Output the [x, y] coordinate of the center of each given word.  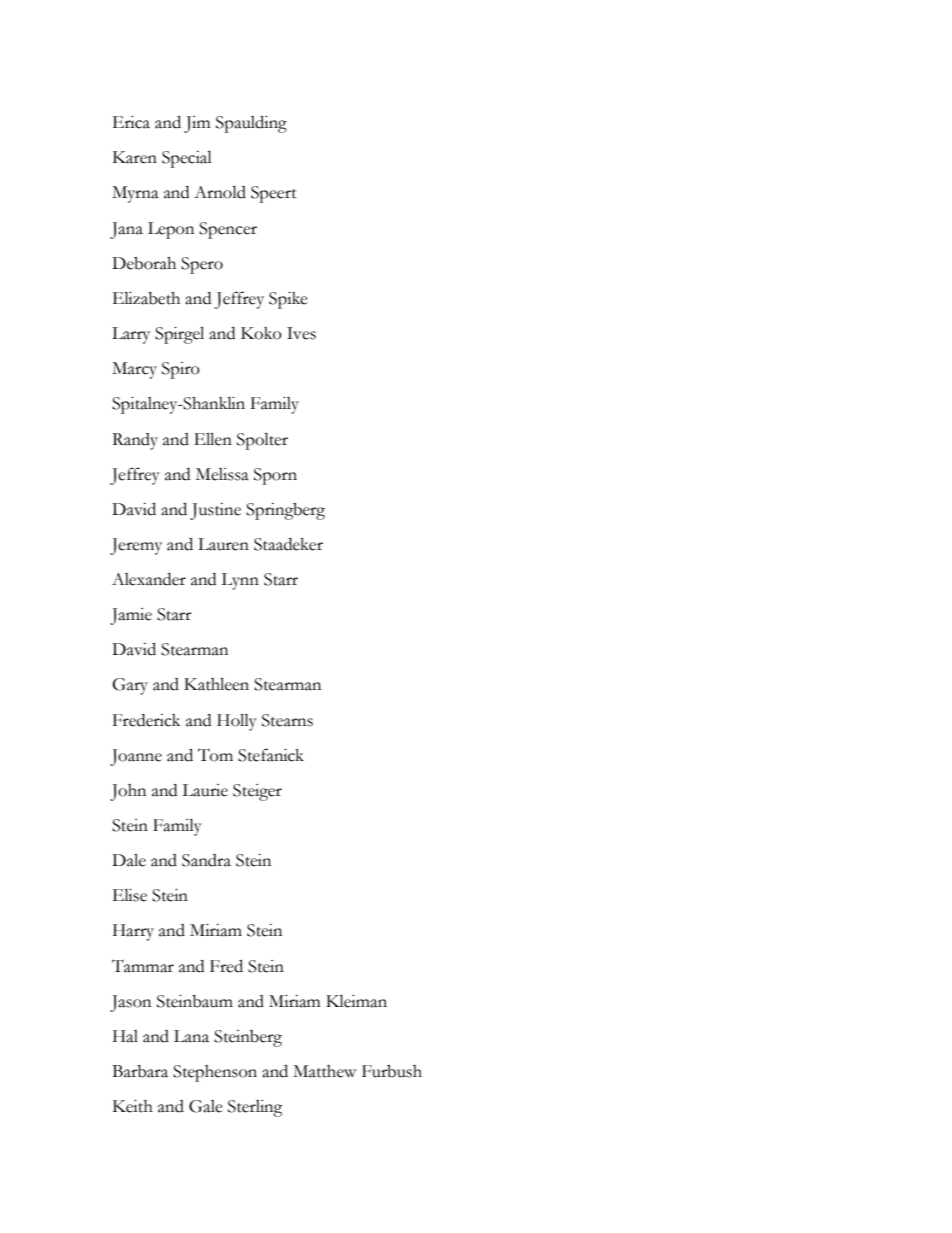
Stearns [287, 720]
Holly [237, 722]
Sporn [275, 476]
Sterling [255, 1108]
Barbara [140, 1071]
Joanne [136, 757]
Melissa [222, 474]
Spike [288, 300]
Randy [135, 441]
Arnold [220, 192]
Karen [135, 157]
